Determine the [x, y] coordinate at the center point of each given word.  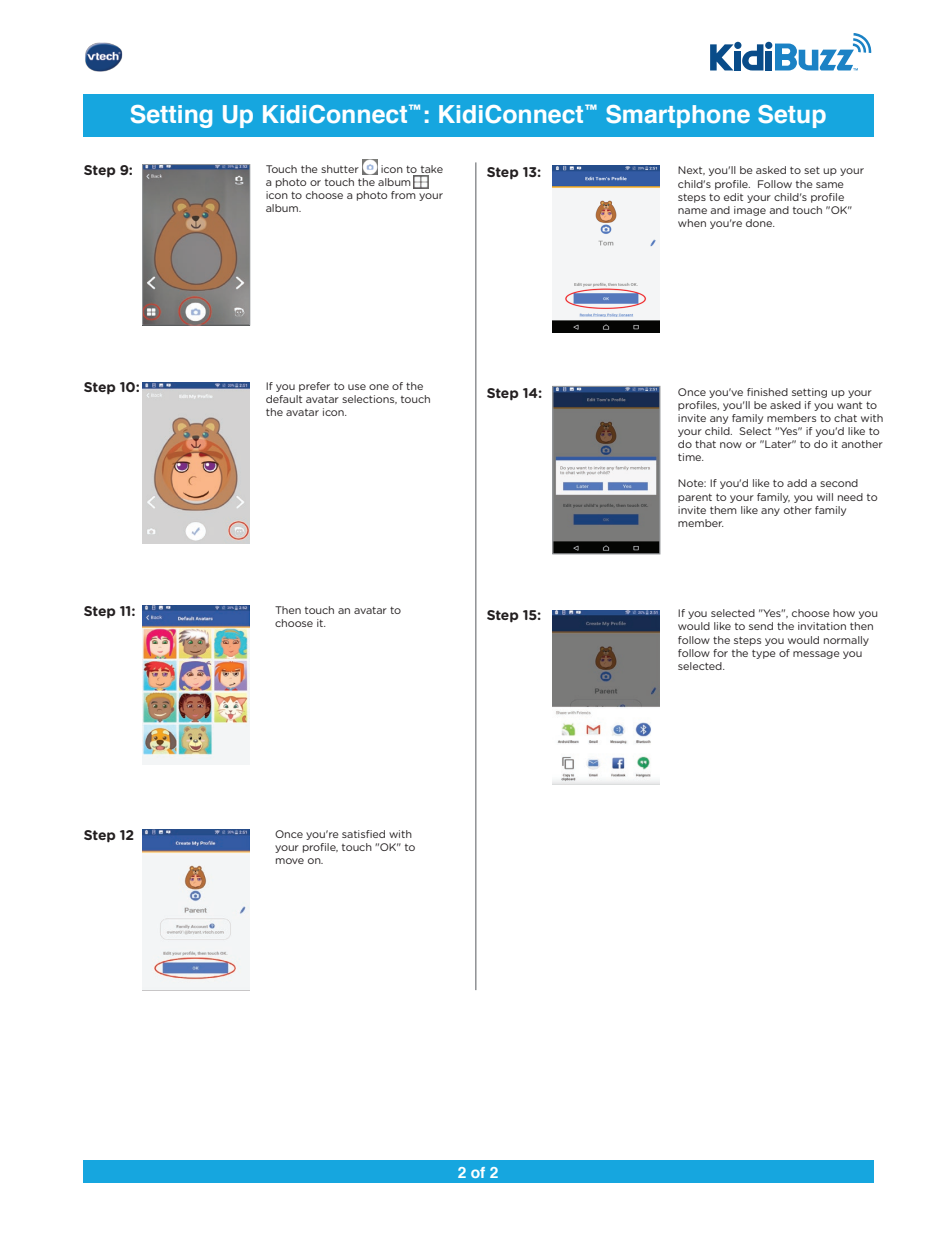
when [692, 223]
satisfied [363, 834]
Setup [792, 116]
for [720, 653]
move [290, 861]
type [764, 654]
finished [767, 392]
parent [695, 498]
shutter [340, 169]
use [357, 387]
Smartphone [678, 116]
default [284, 399]
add [797, 483]
